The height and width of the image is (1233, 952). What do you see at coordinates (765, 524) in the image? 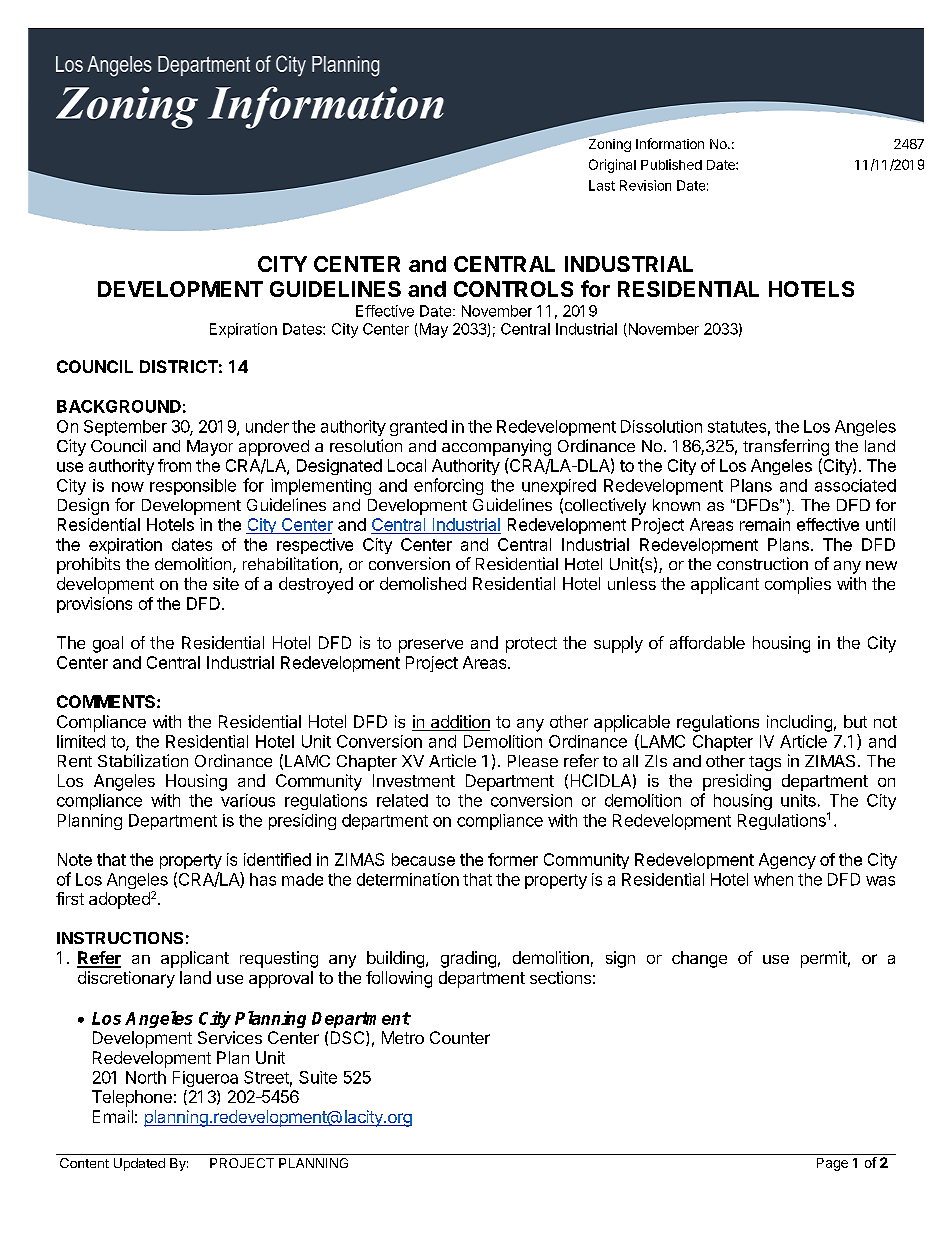
I see `remain` at bounding box center [765, 524].
